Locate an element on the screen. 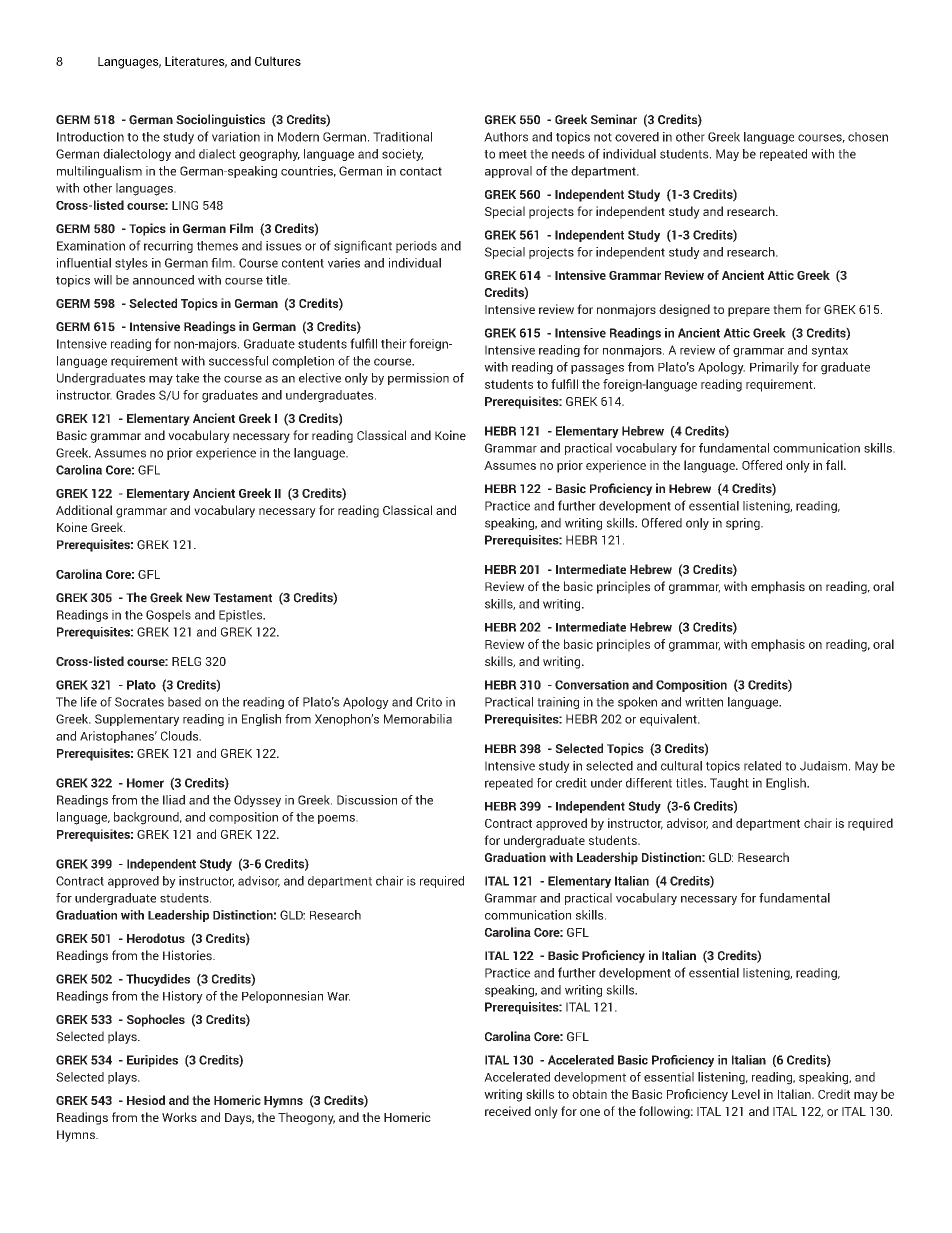  Memorabilia is located at coordinates (418, 719).
